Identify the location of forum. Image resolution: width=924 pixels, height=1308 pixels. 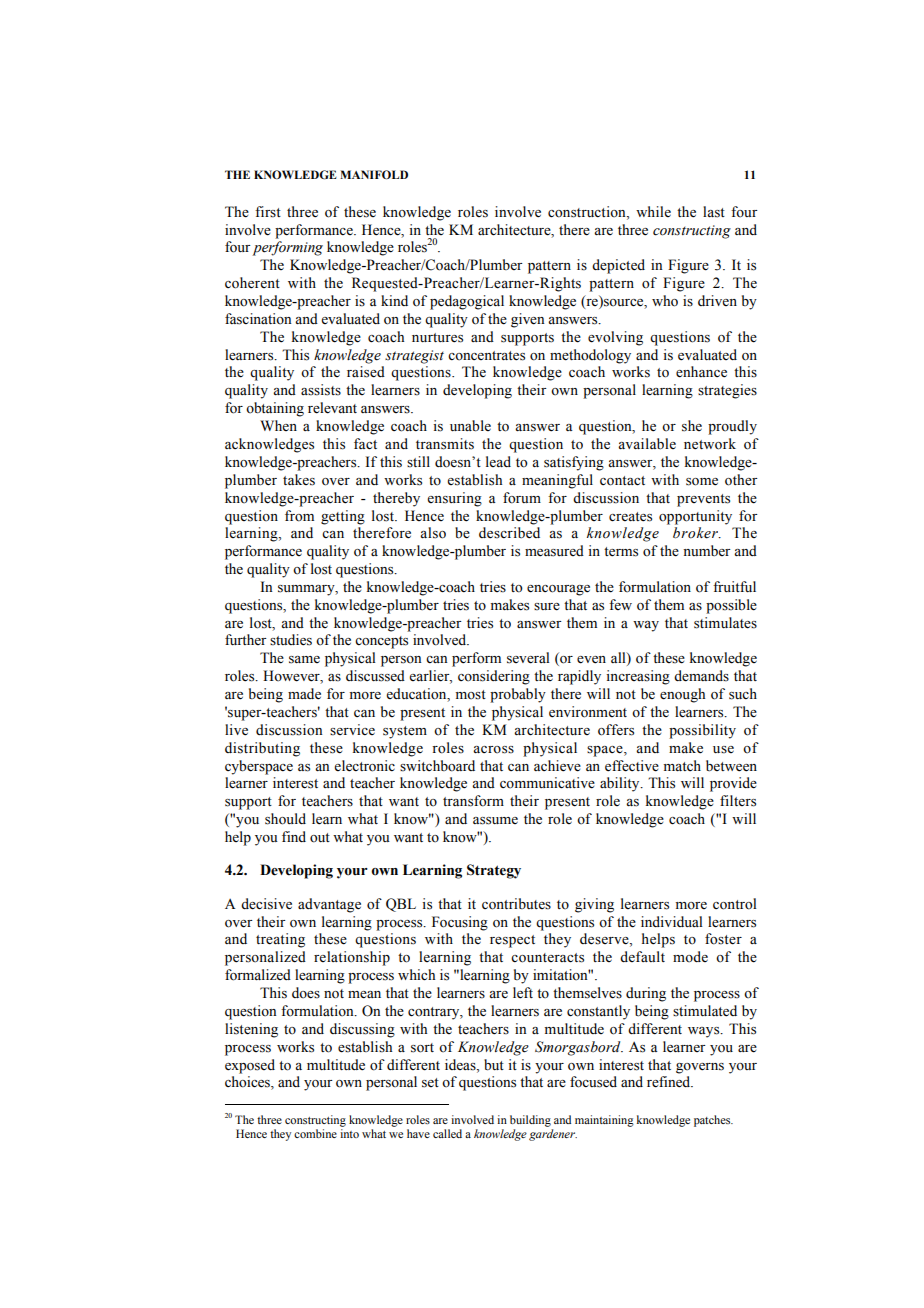
(522, 498).
